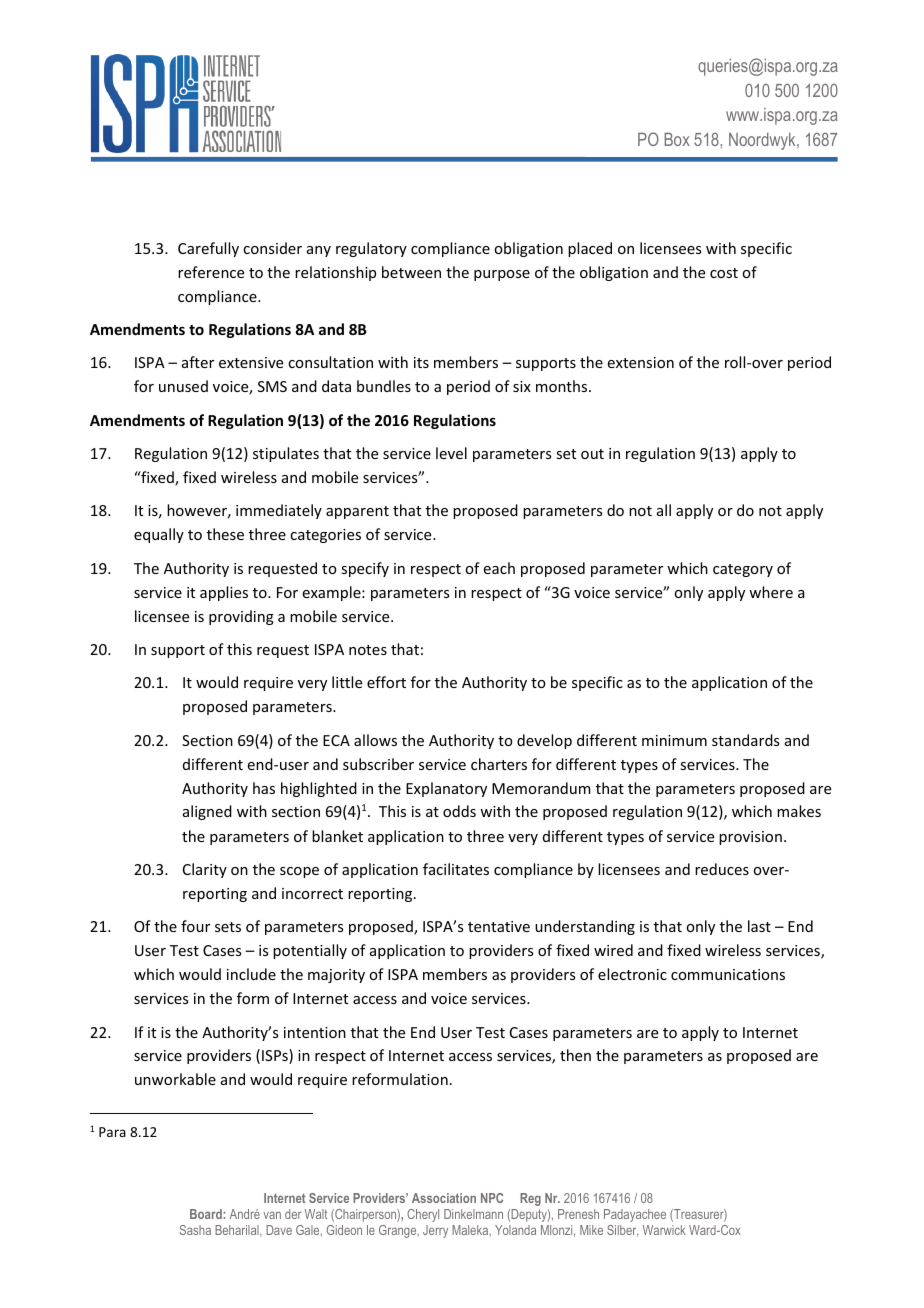 The height and width of the document is (1308, 924). I want to click on effort, so click(386, 682).
